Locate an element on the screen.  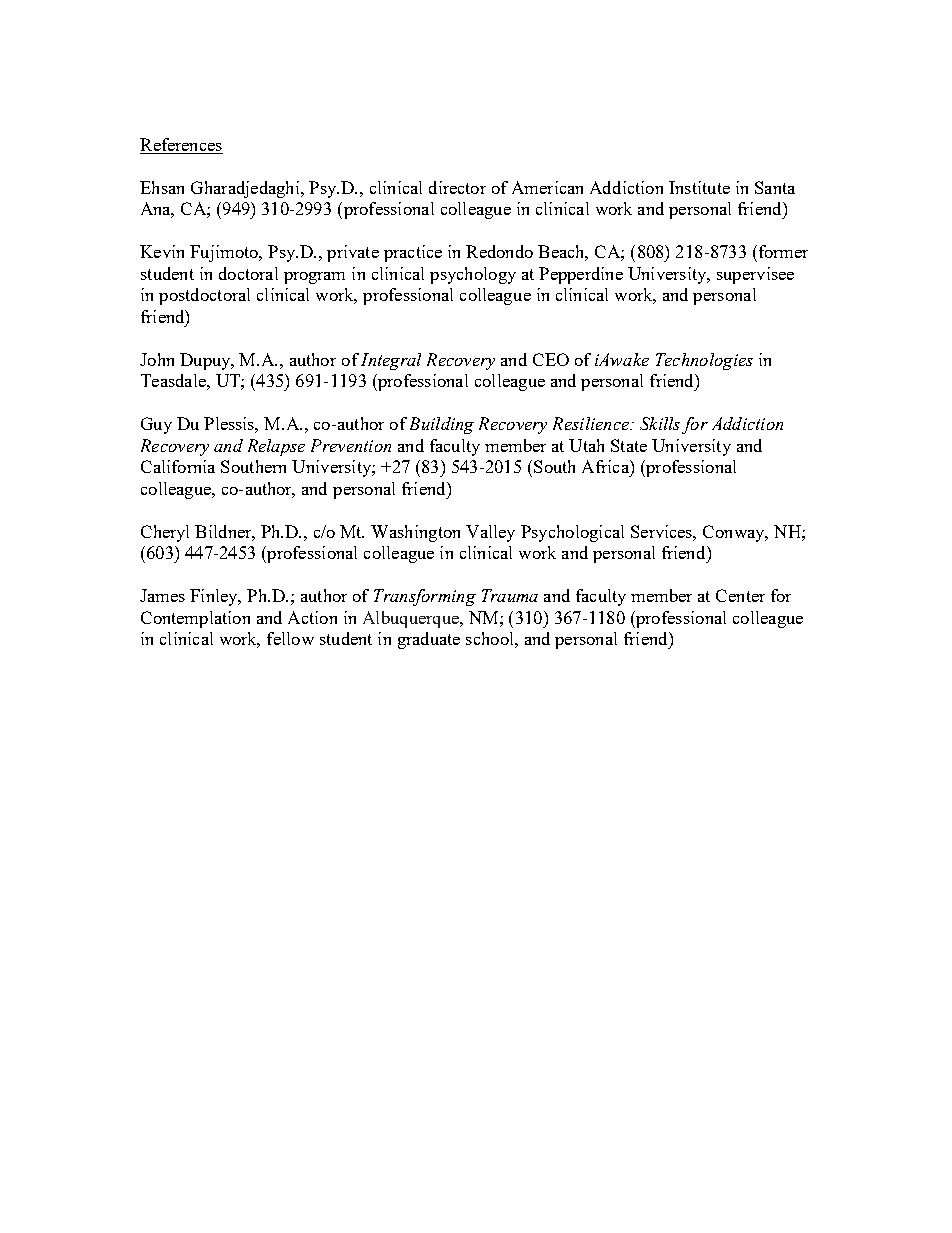
psychology is located at coordinates (473, 275).
